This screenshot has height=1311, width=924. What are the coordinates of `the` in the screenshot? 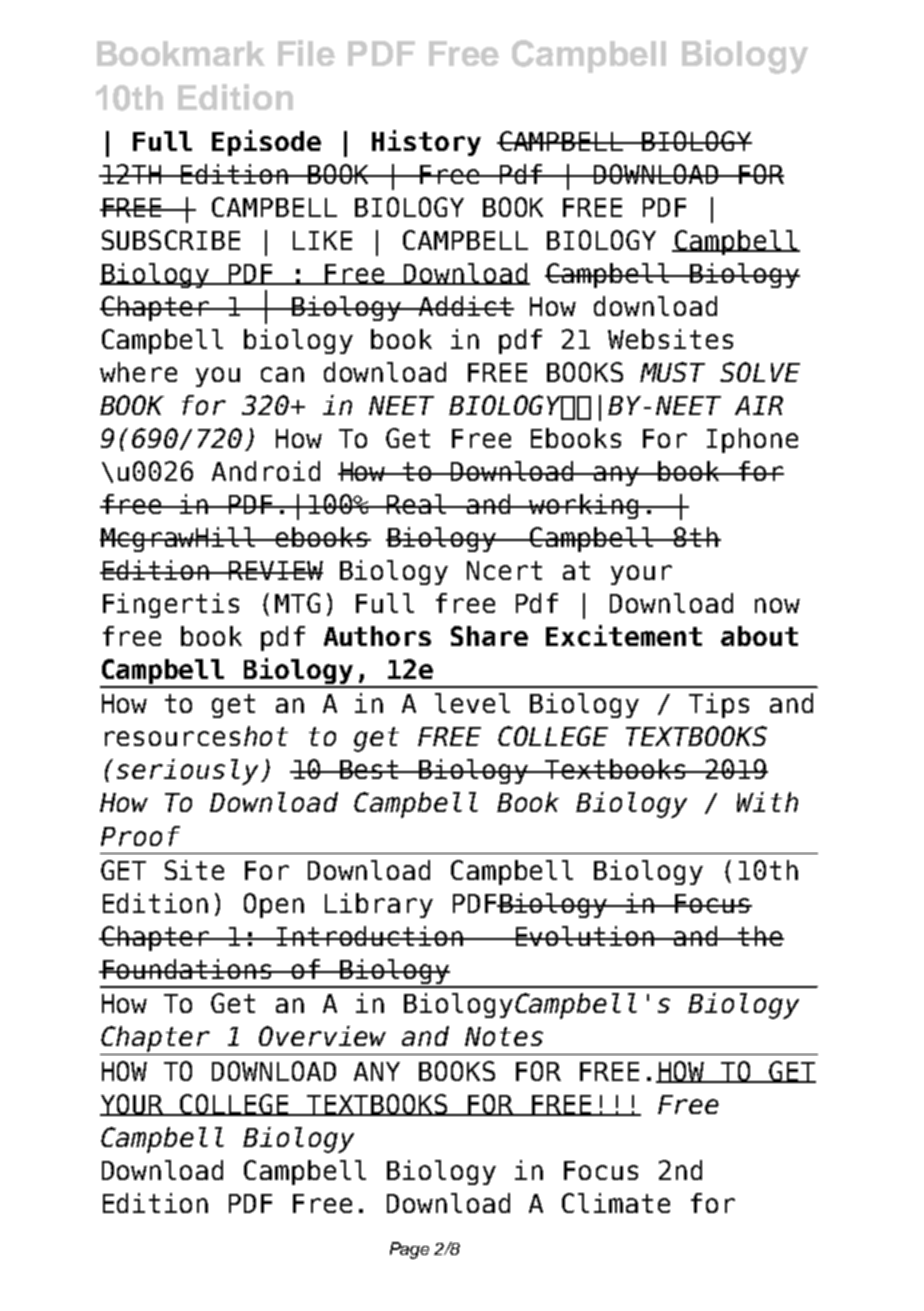 It's located at (760, 936).
